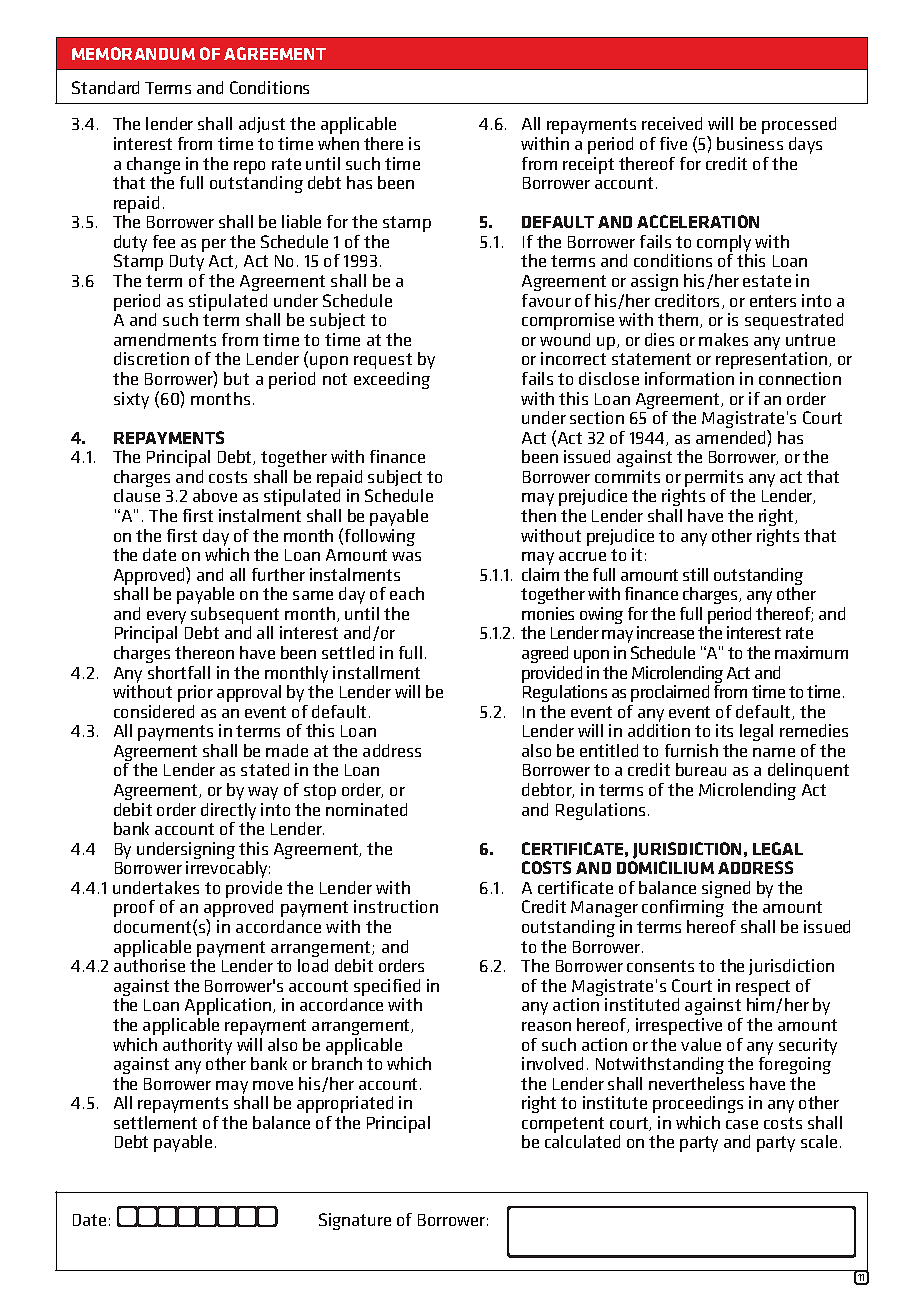 This image has width=924, height=1308. I want to click on case, so click(742, 1124).
